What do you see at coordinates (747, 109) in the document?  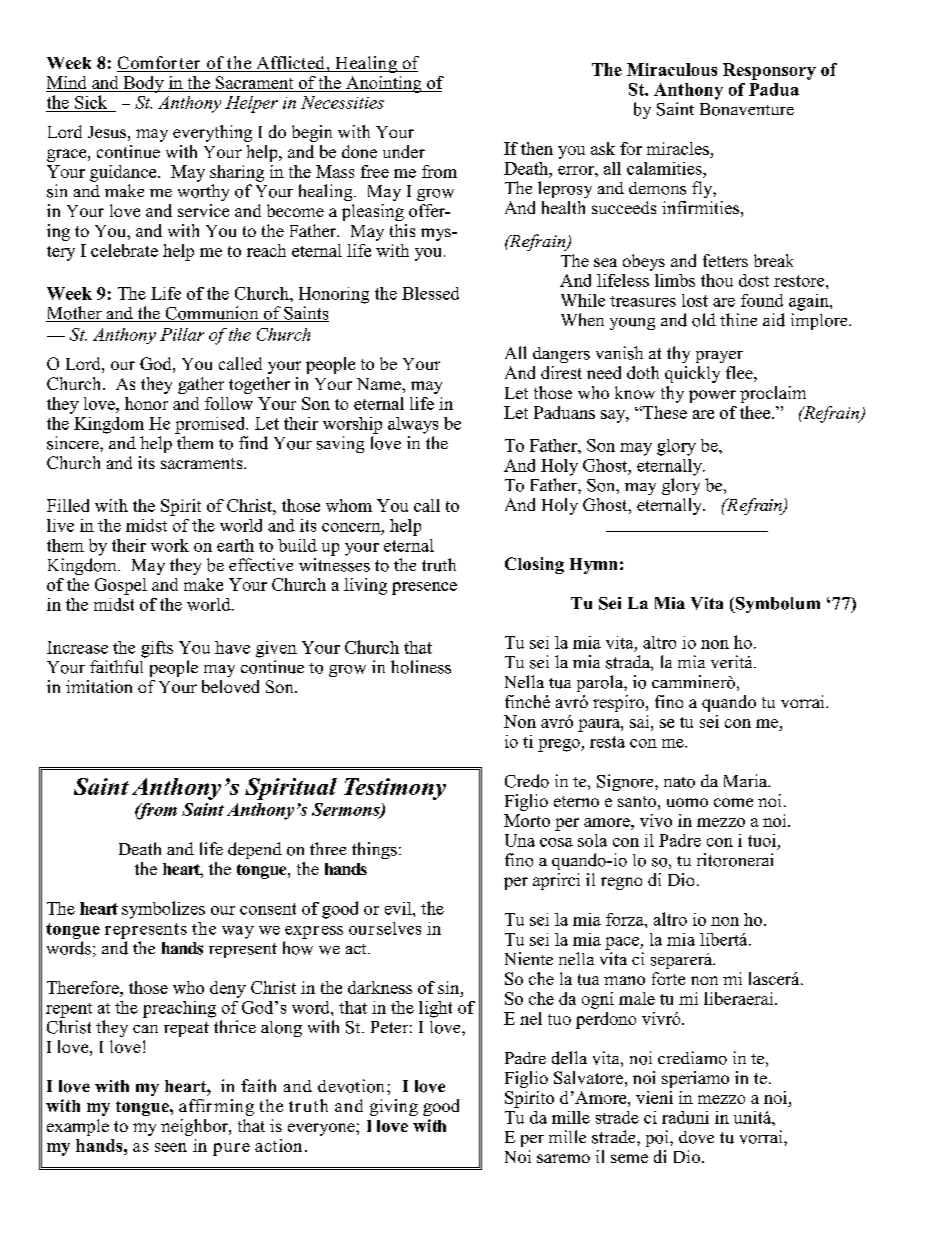 I see `Bonaventure` at bounding box center [747, 109].
